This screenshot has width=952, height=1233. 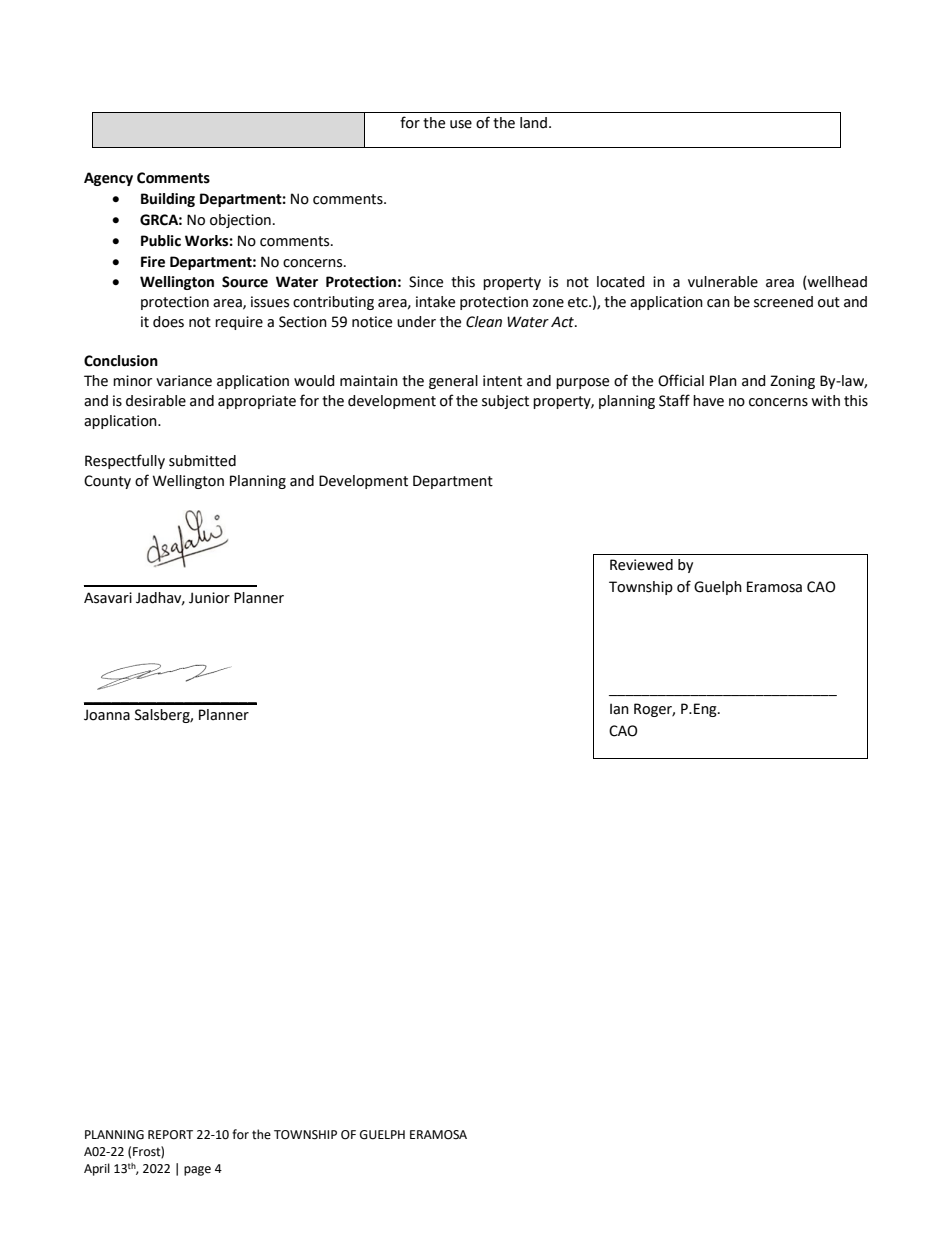 I want to click on Zoning, so click(x=792, y=382).
